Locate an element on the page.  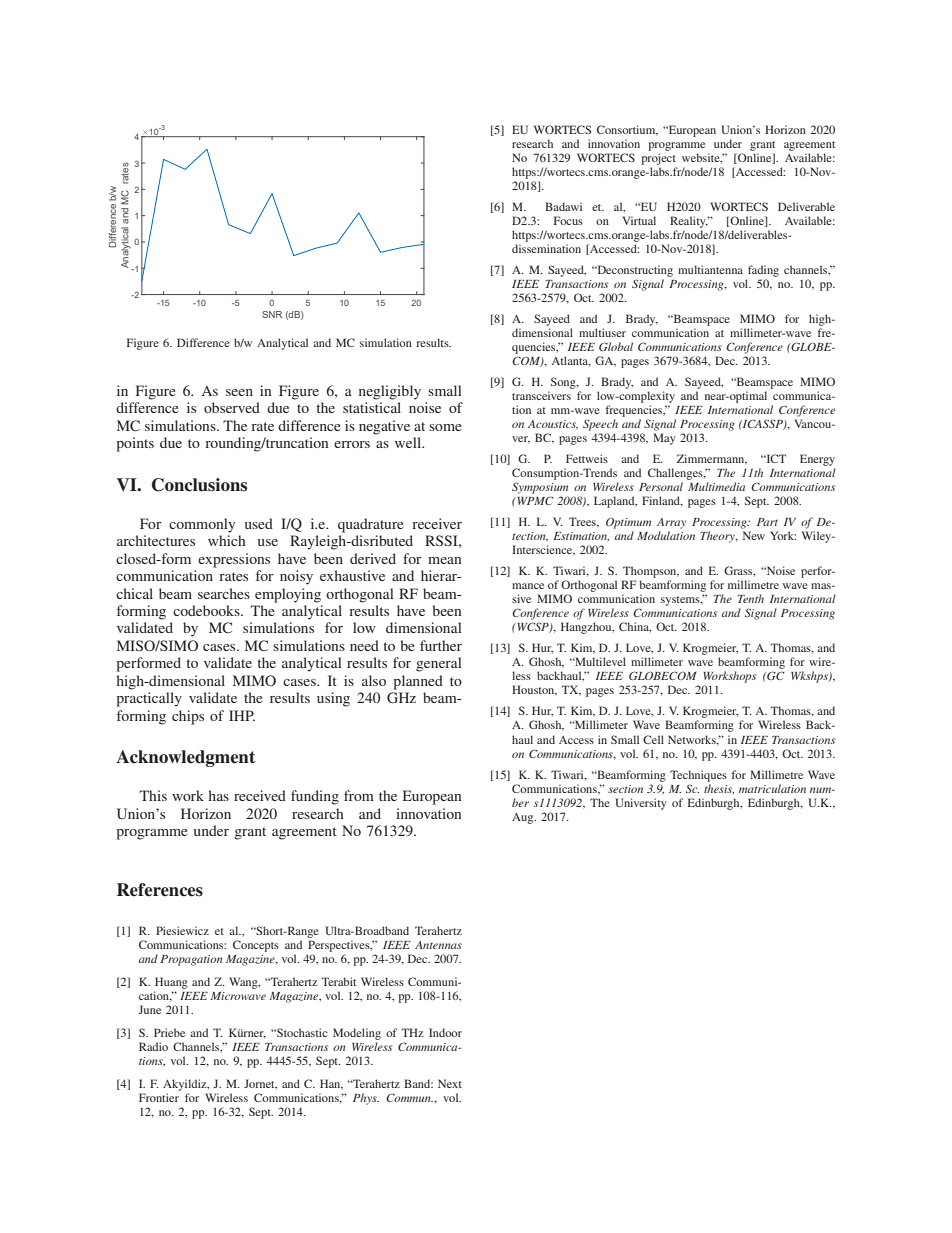
website is located at coordinates (702, 158).
